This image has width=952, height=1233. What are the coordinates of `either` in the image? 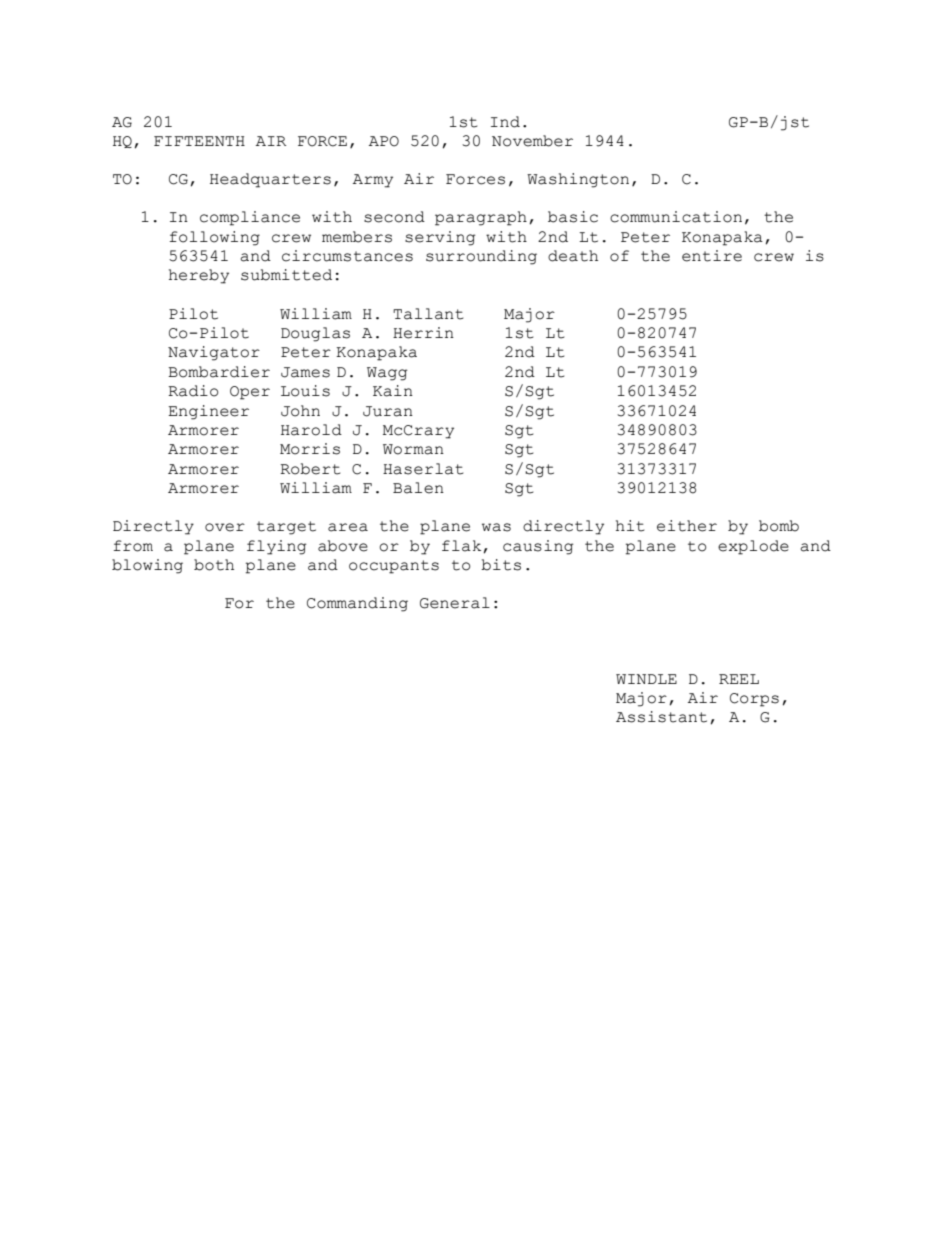 It's located at (687, 526).
